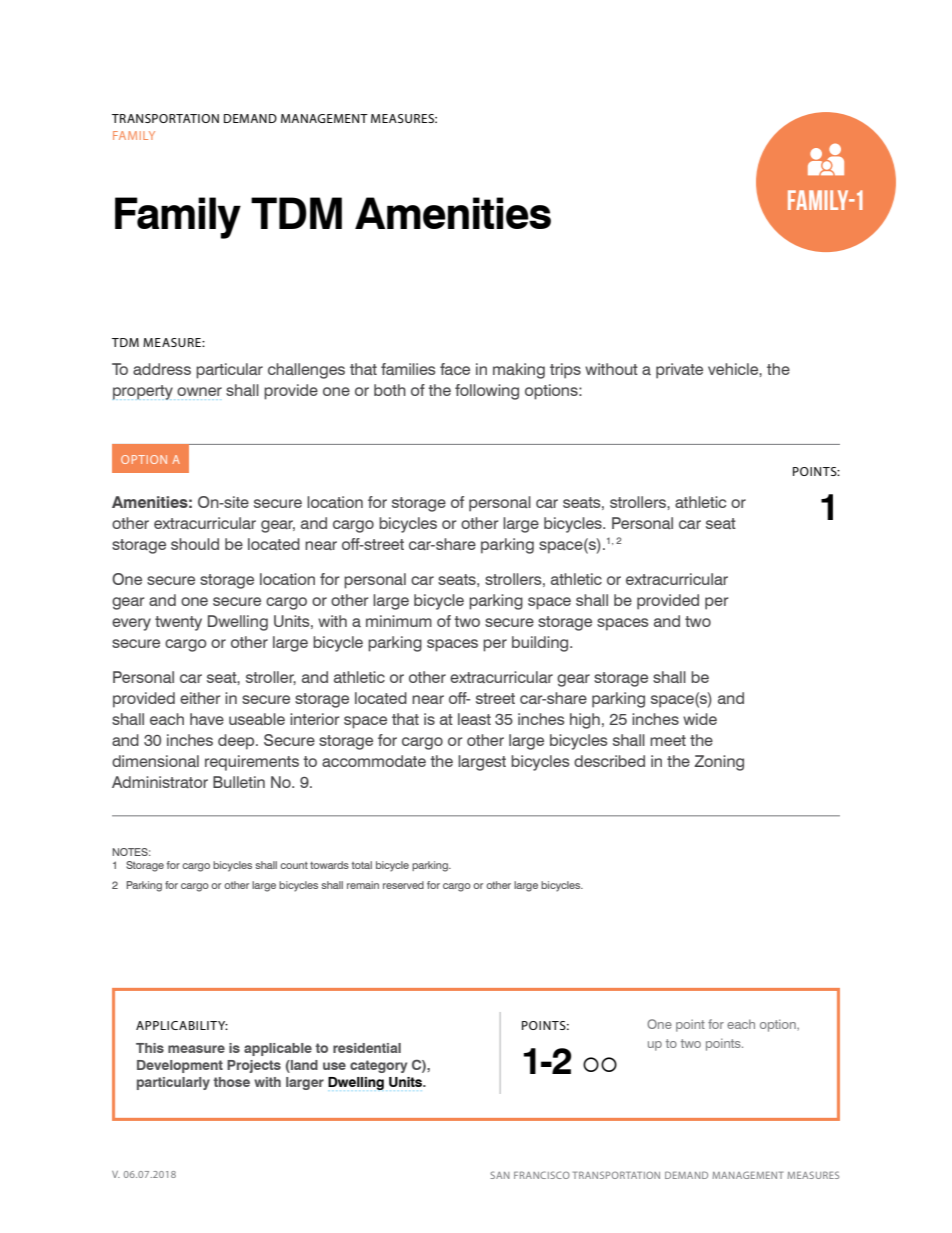  Describe the element at coordinates (231, 1082) in the screenshot. I see `those` at that location.
